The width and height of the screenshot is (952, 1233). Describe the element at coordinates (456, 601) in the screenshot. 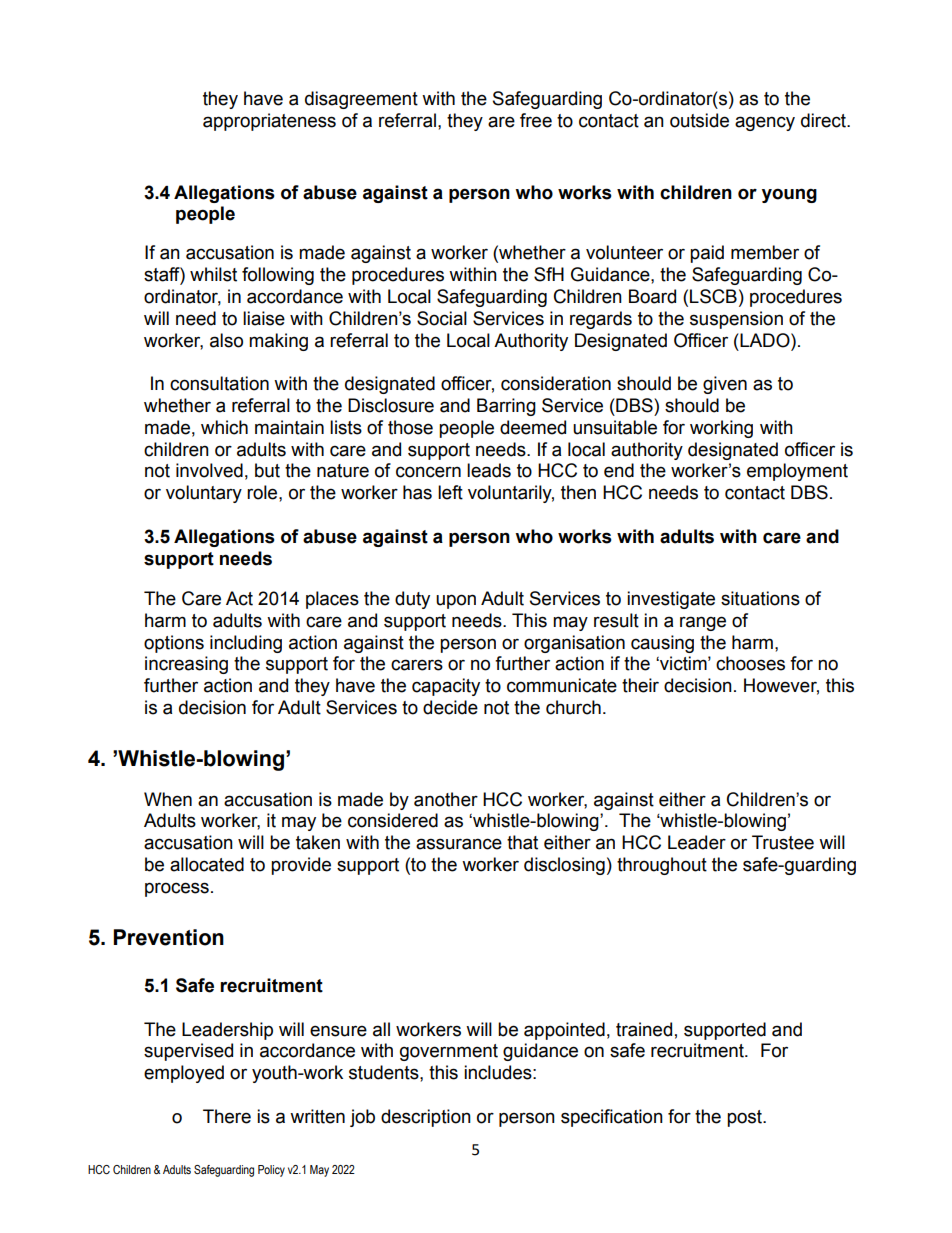

I see `upon` at that location.
